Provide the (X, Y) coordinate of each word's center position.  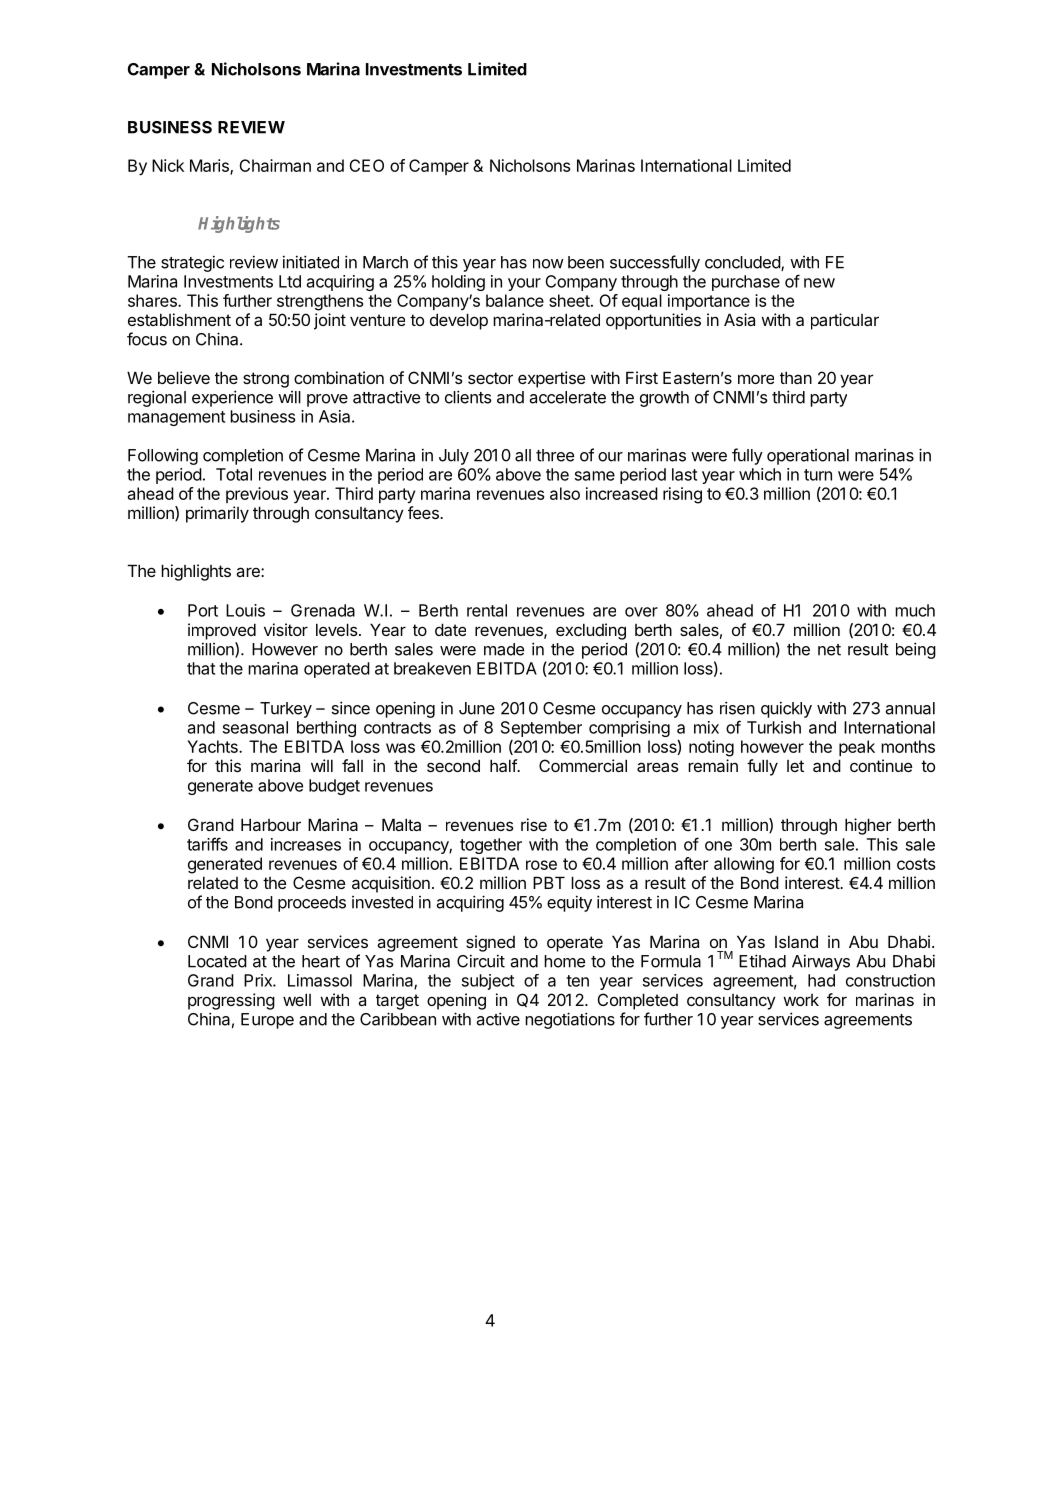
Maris (210, 166)
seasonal (255, 727)
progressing (231, 1001)
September (541, 729)
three (555, 455)
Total (234, 474)
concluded (743, 263)
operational (808, 457)
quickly (786, 709)
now (548, 264)
